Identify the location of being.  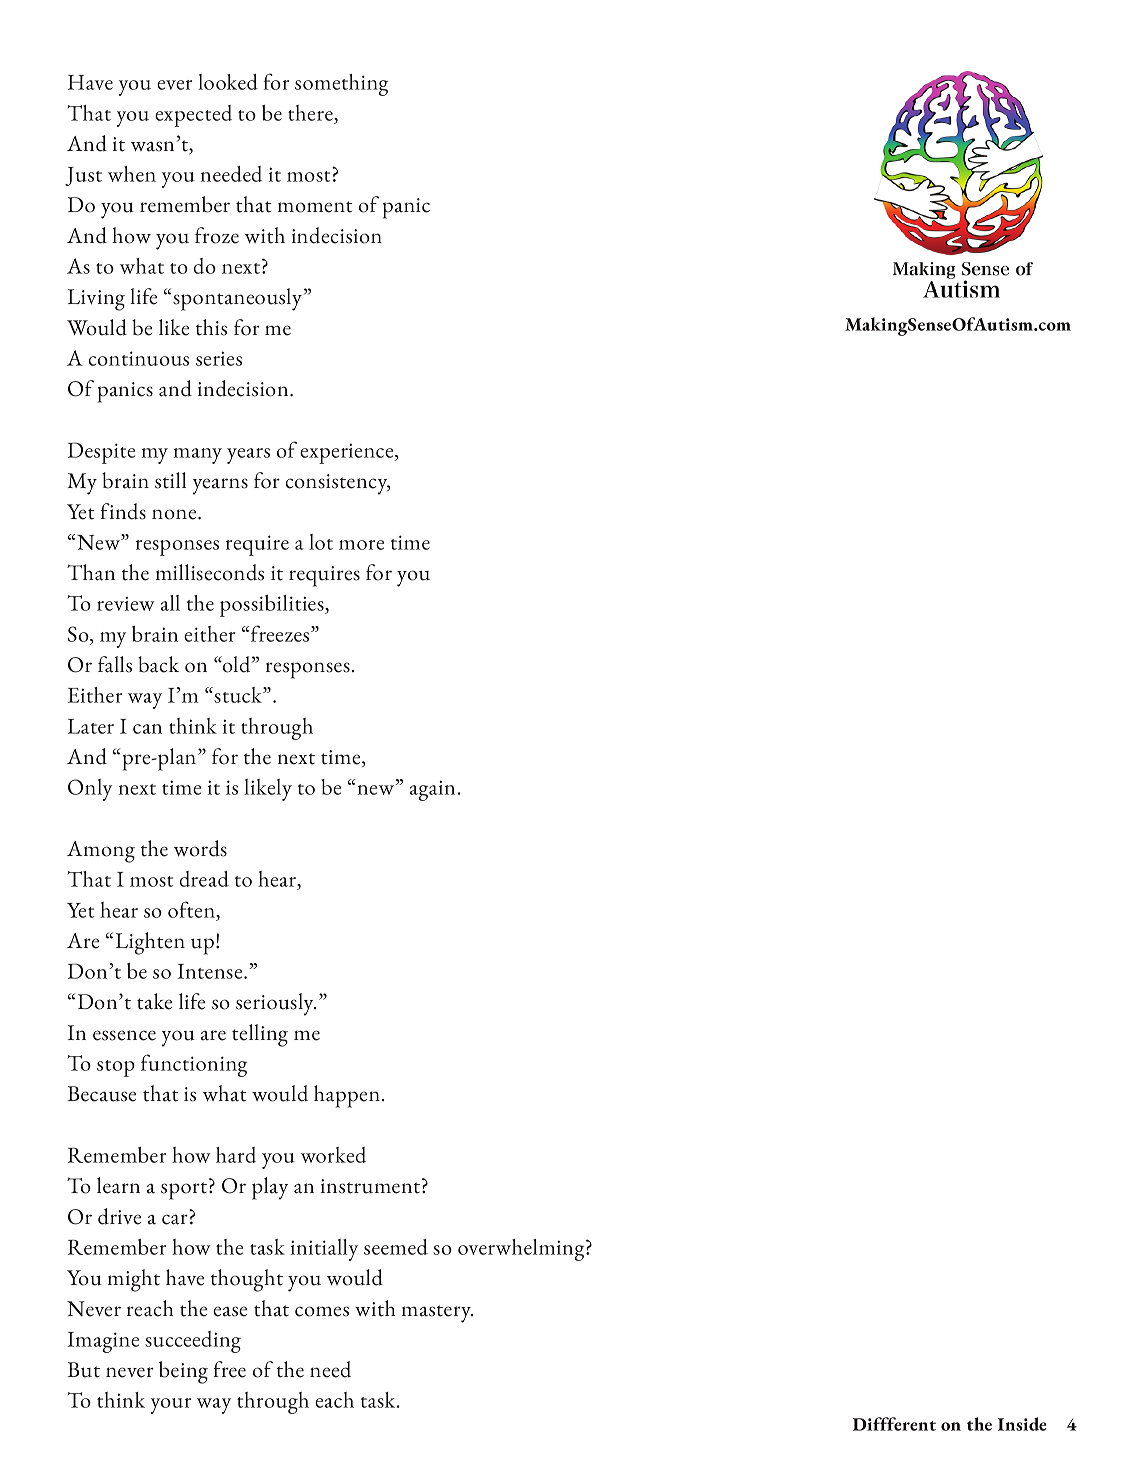
(183, 1372).
